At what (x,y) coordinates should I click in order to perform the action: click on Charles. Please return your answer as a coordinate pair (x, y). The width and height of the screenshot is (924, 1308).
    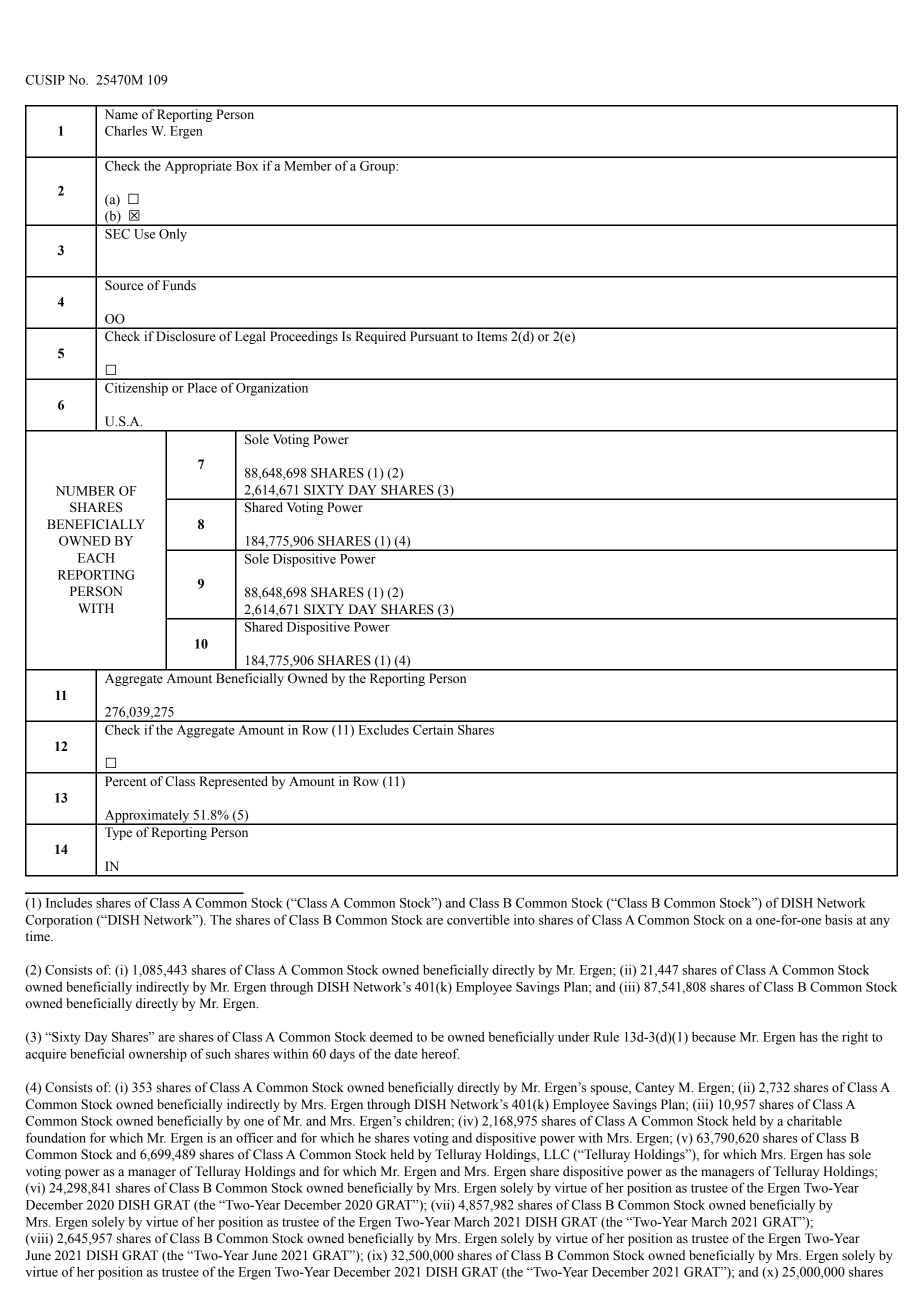
    Looking at the image, I should click on (126, 131).
